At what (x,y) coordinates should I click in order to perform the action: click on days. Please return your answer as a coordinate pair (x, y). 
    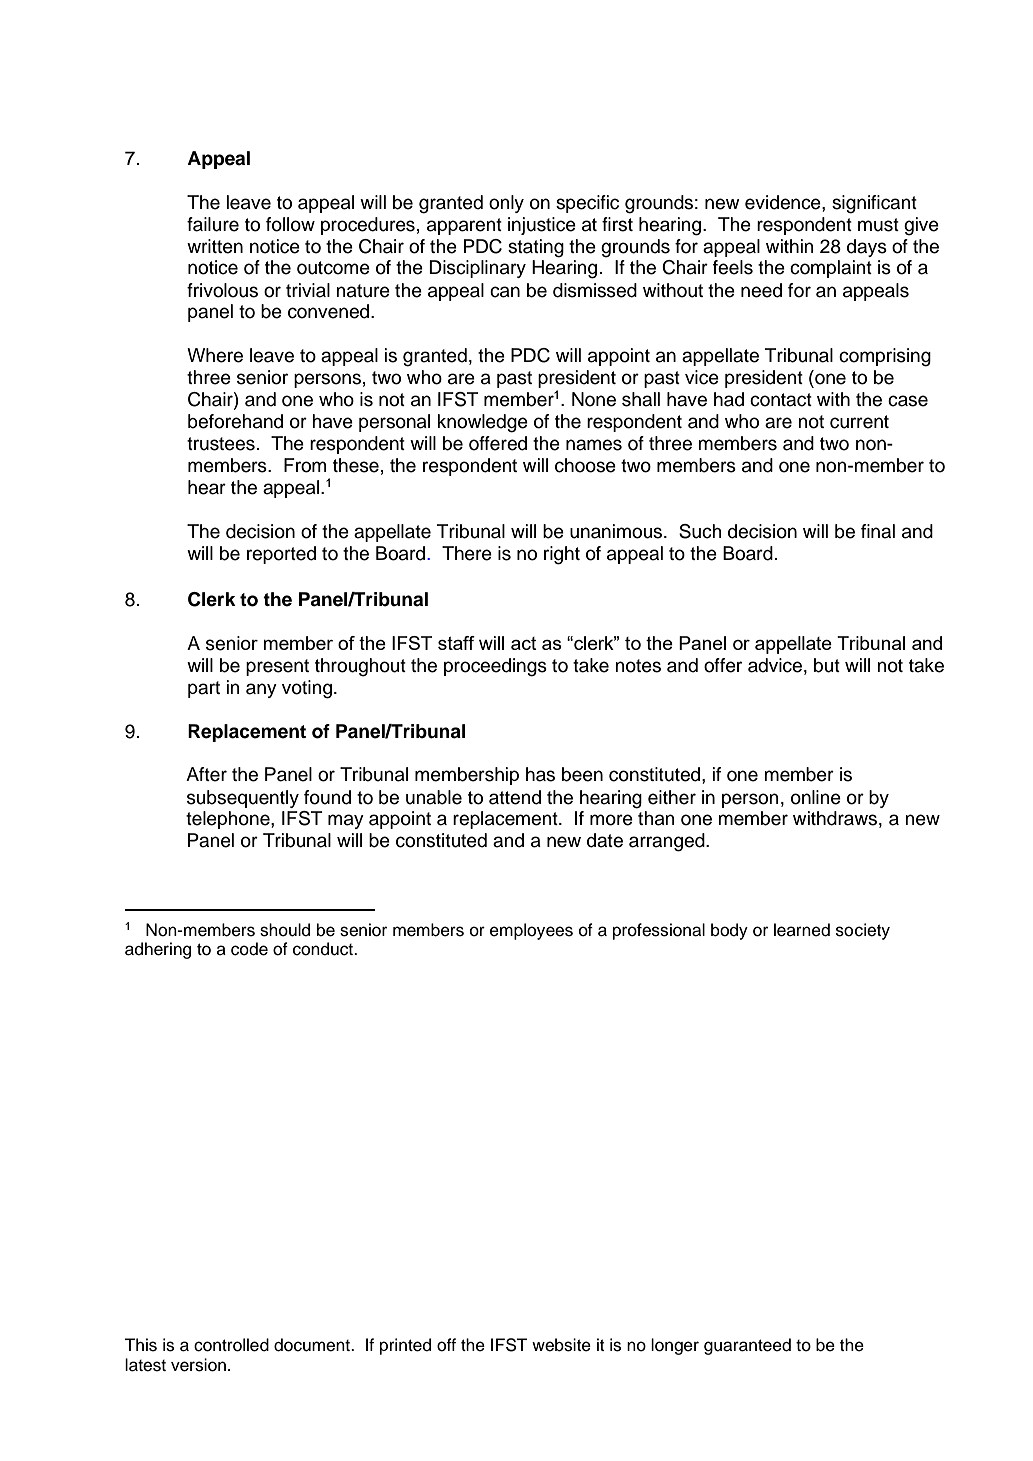
    Looking at the image, I should click on (867, 248).
